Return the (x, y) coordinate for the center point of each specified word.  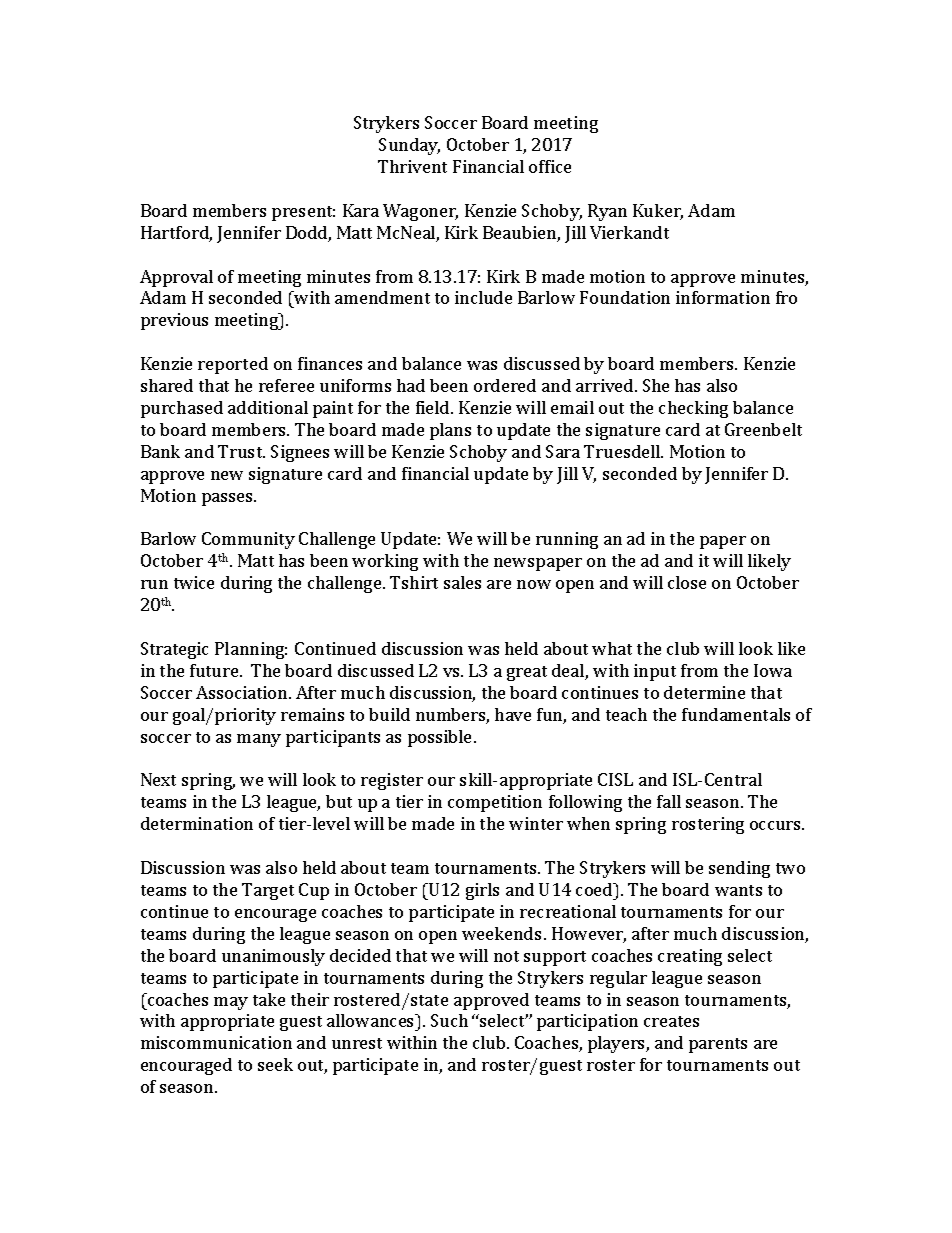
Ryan (607, 212)
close (687, 582)
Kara (361, 210)
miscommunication (216, 1042)
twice (194, 582)
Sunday (409, 146)
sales (462, 582)
